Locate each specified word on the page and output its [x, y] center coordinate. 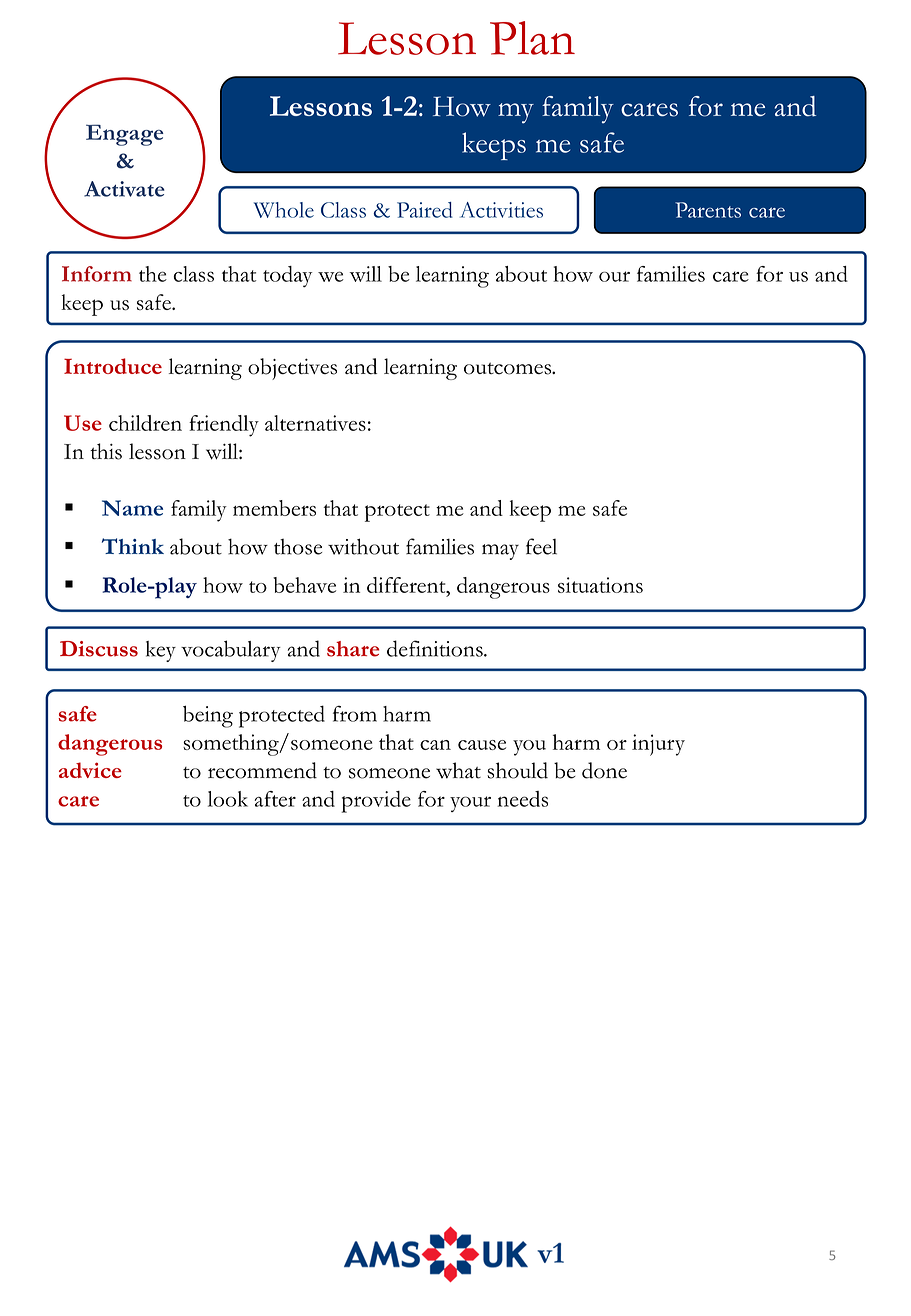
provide [376, 802]
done [604, 770]
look [228, 799]
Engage [125, 135]
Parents [708, 210]
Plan [532, 38]
